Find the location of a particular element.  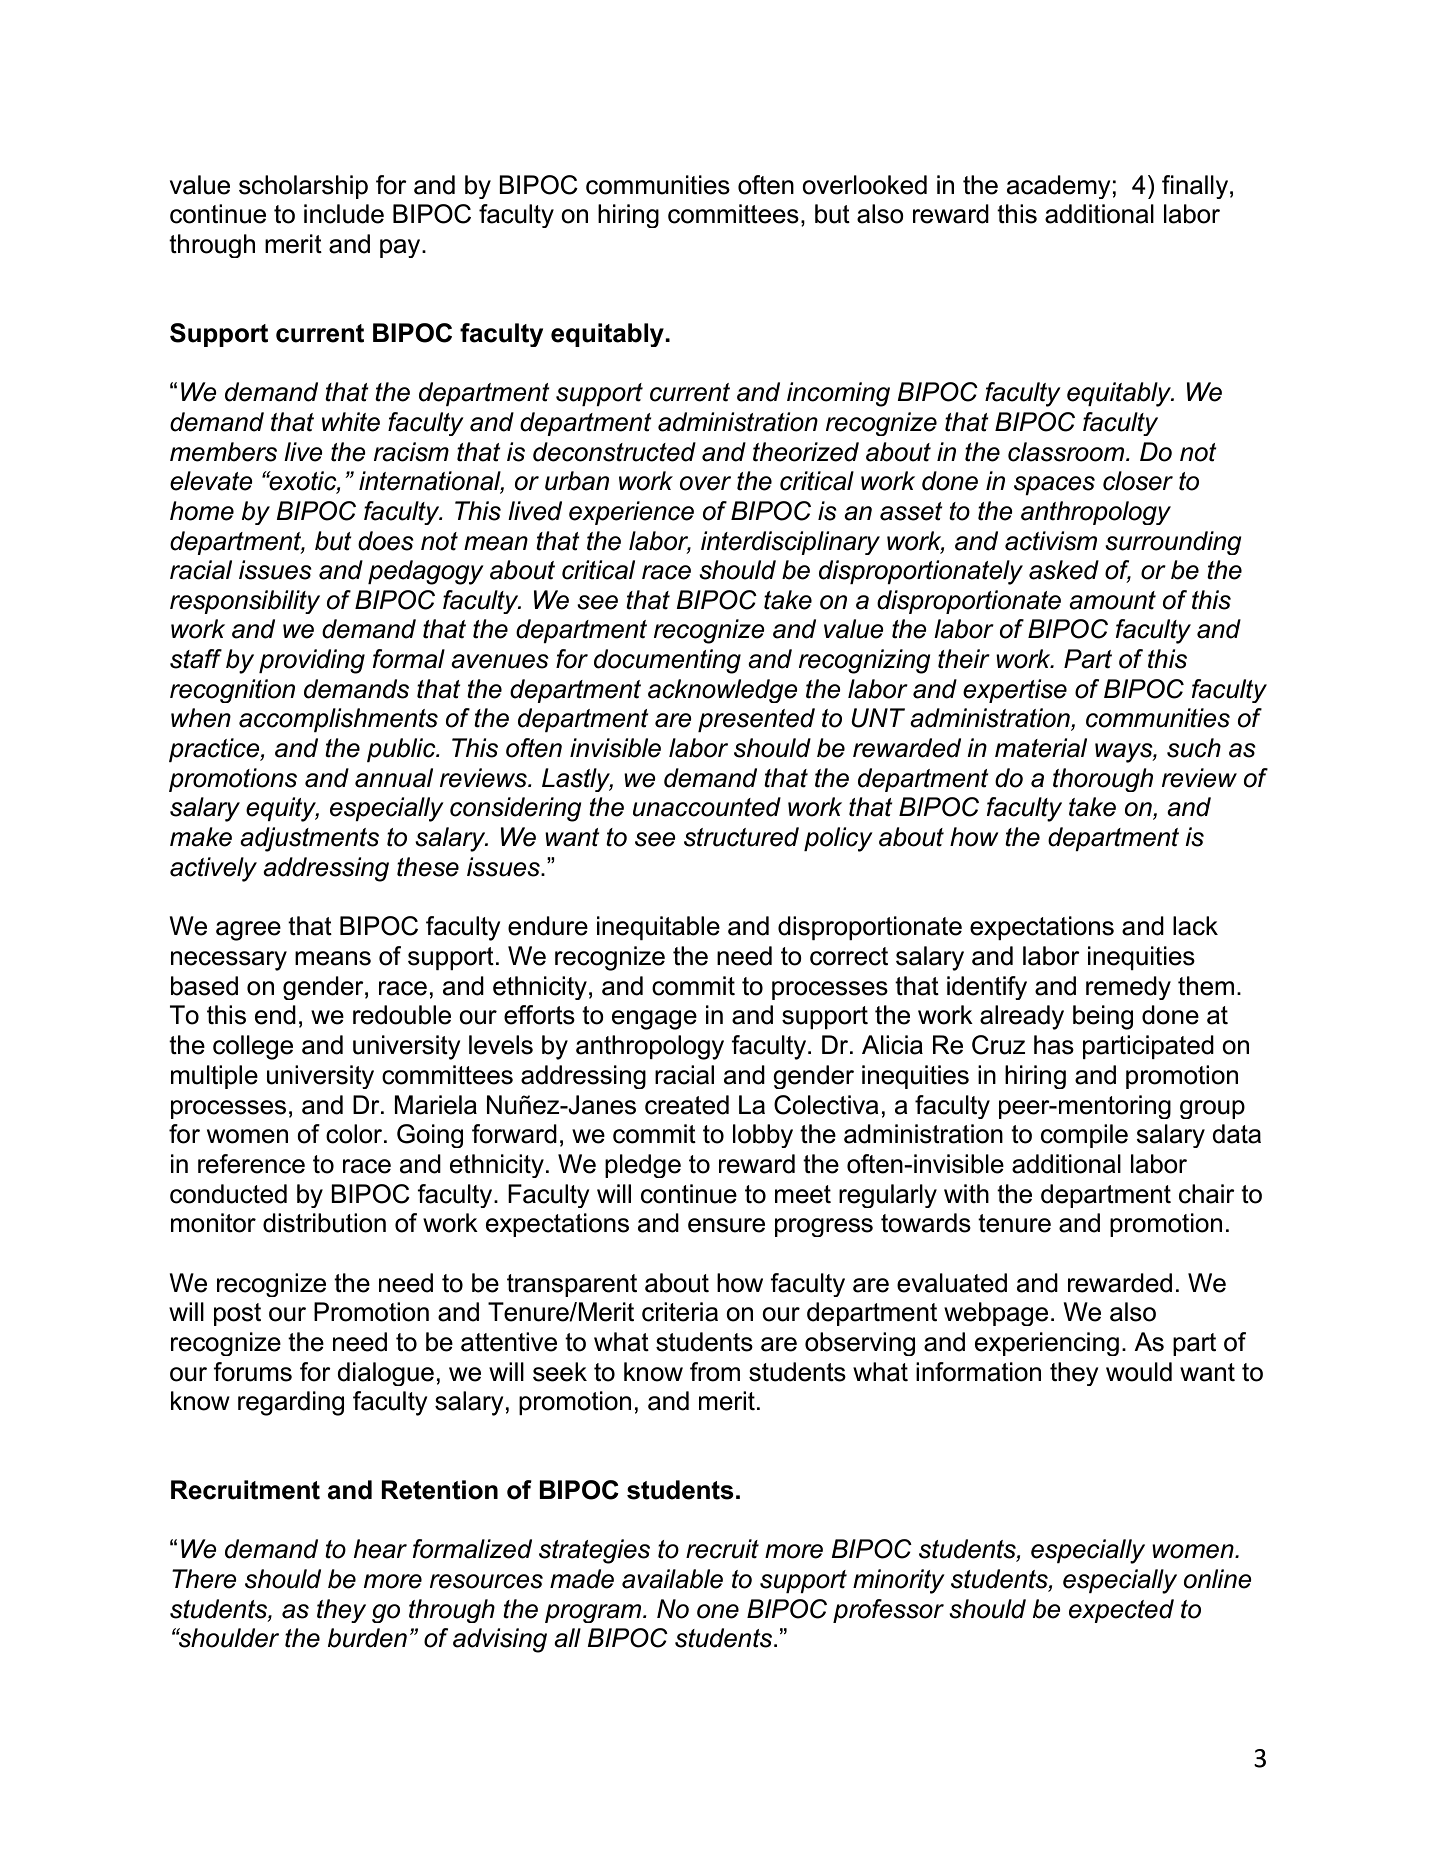

include is located at coordinates (344, 214).
